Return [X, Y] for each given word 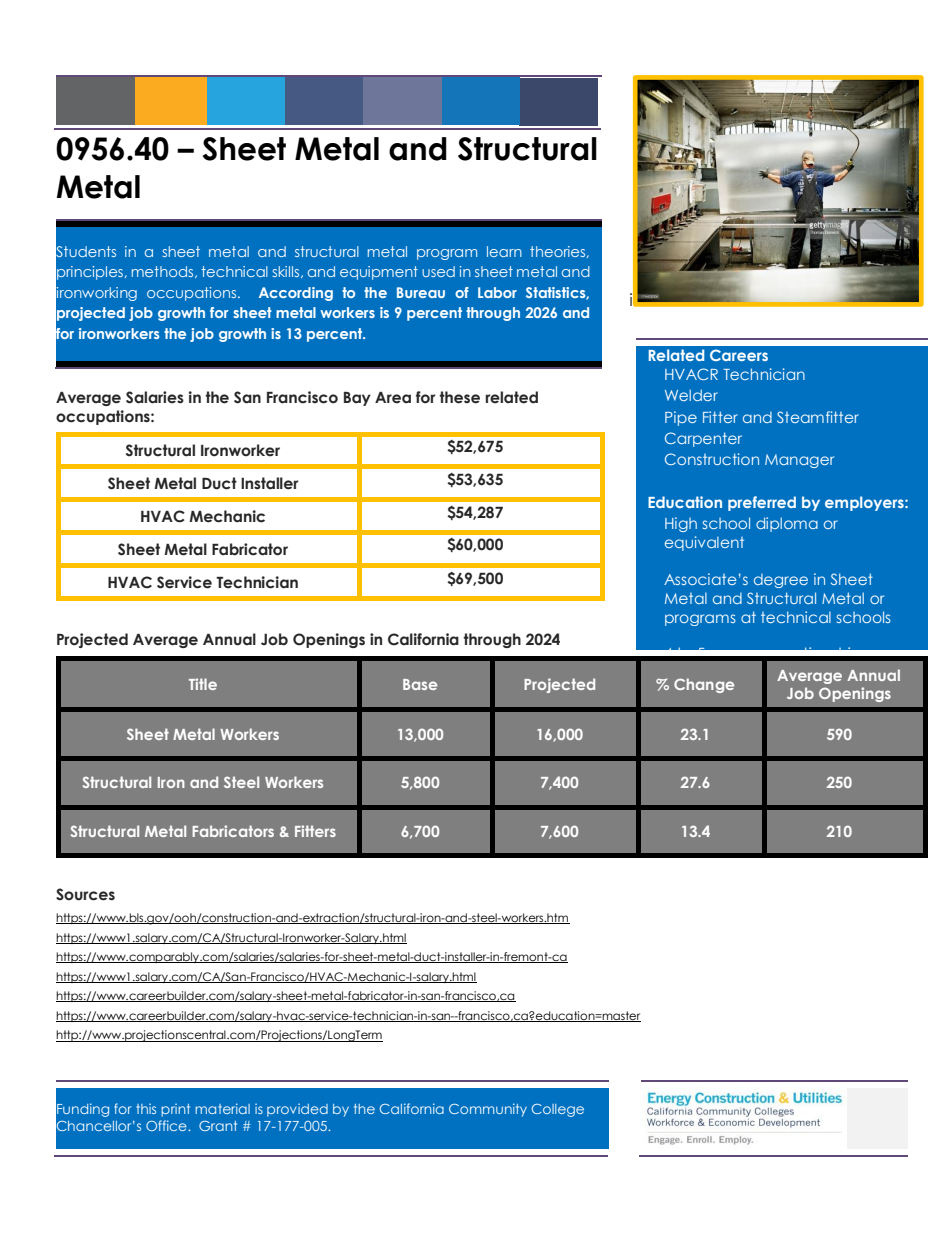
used [438, 271]
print [175, 1110]
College [558, 1110]
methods [164, 272]
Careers [739, 355]
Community [488, 1110]
